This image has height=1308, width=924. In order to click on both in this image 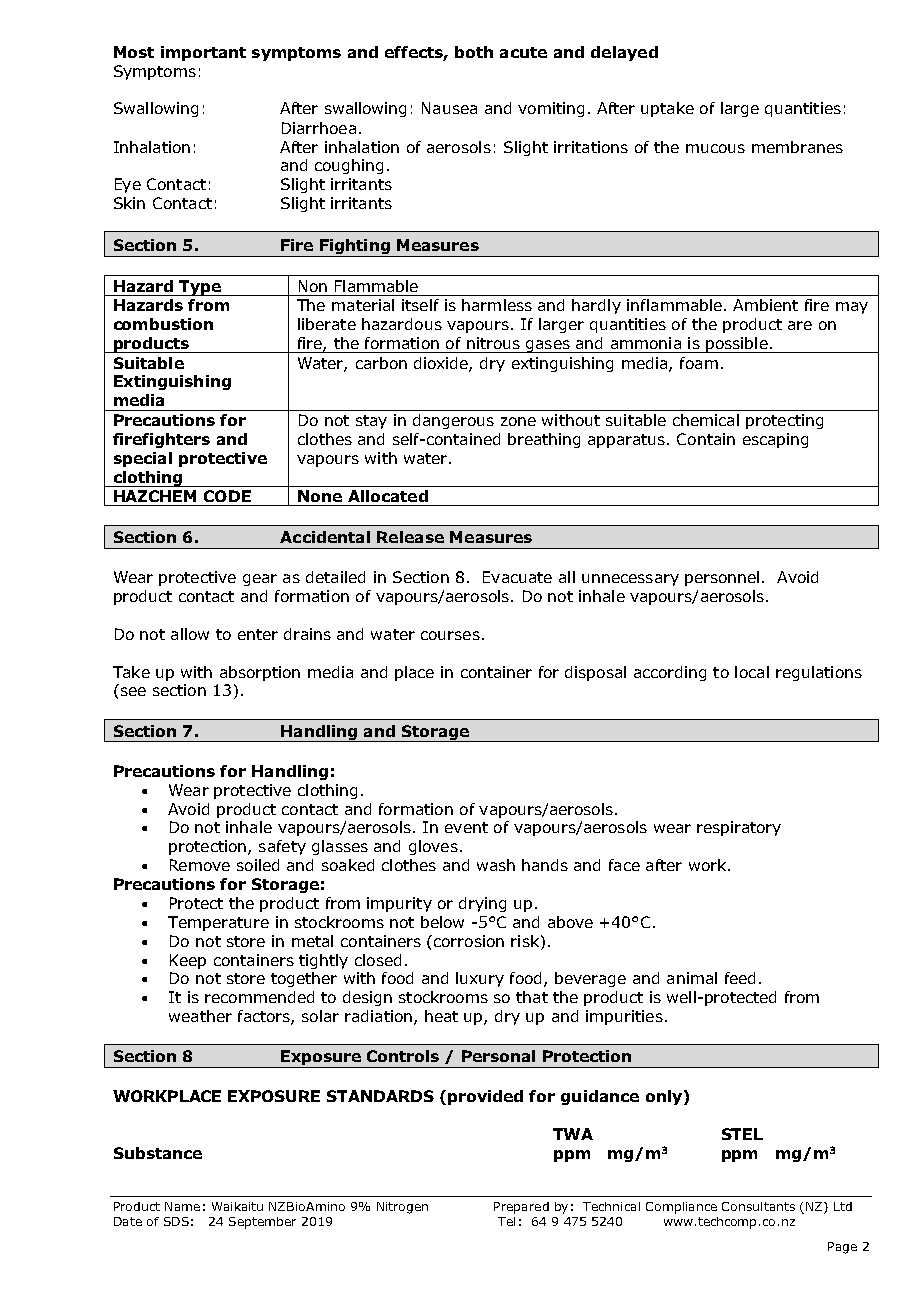, I will do `click(474, 52)`.
